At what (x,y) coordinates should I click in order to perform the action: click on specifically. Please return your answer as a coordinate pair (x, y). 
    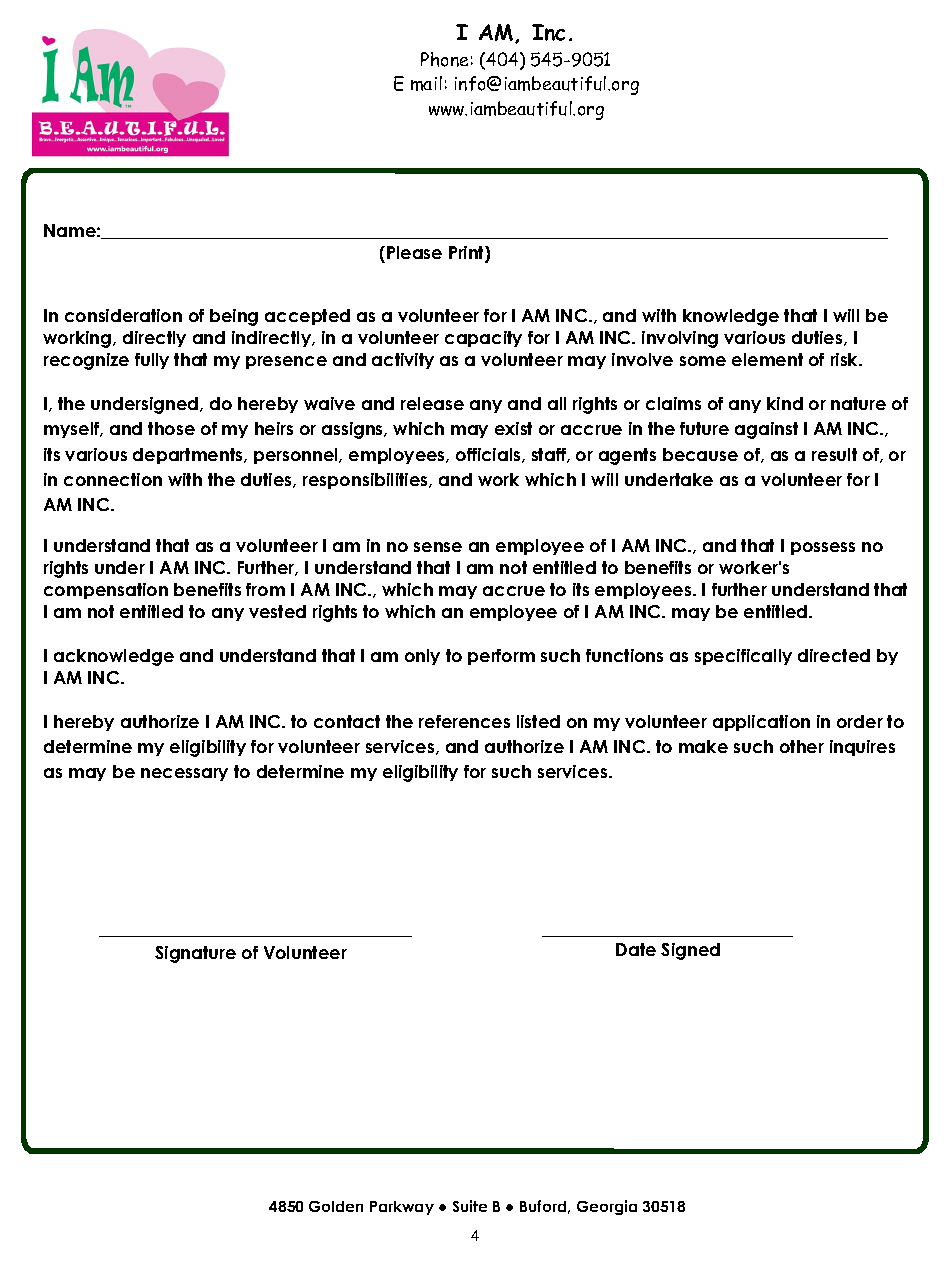
    Looking at the image, I should click on (743, 657).
